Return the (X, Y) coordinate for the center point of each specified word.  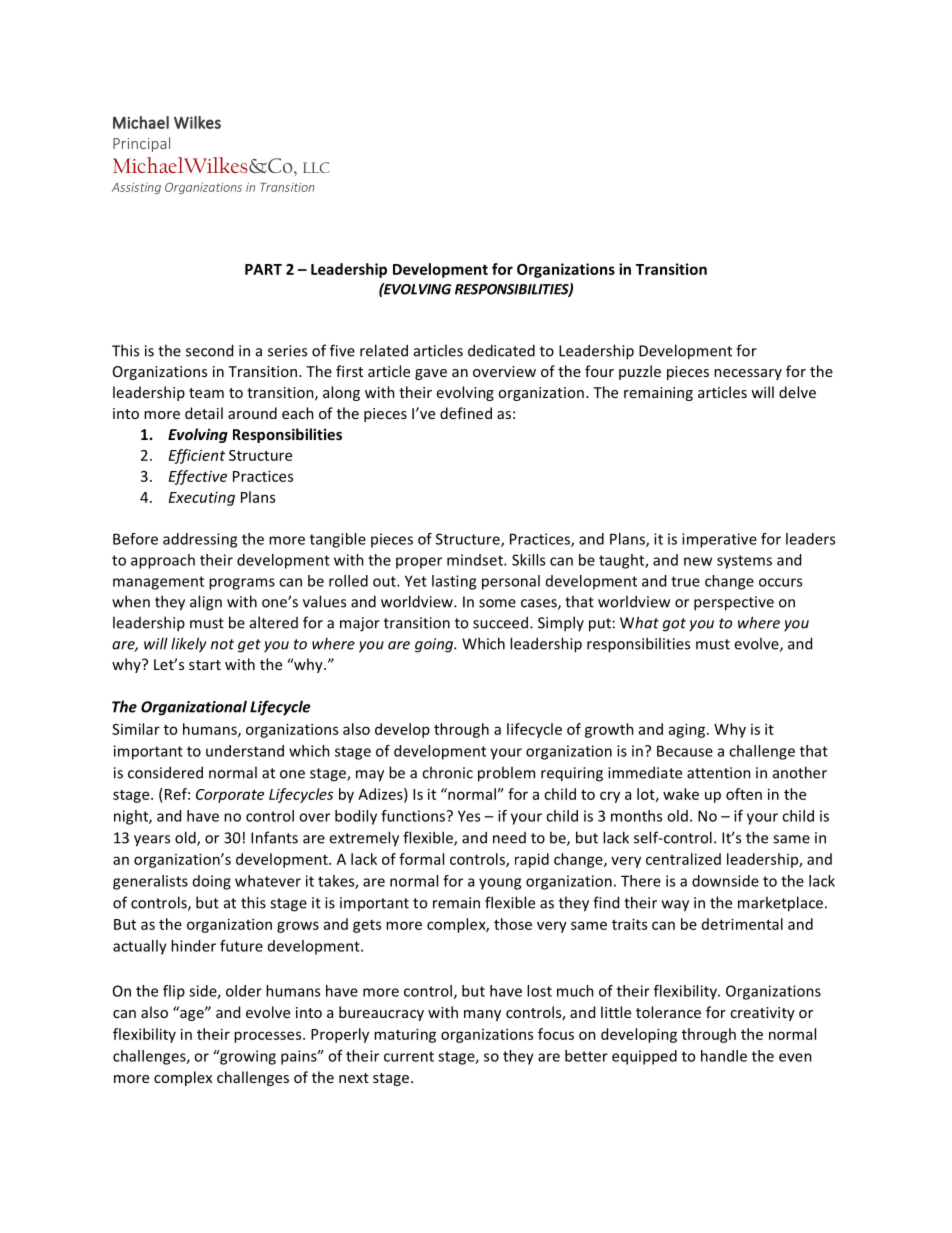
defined (466, 413)
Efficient (197, 456)
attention (719, 773)
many (482, 1015)
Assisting (136, 189)
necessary (748, 374)
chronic (447, 772)
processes (269, 1037)
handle (724, 1056)
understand (245, 751)
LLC (316, 167)
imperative (719, 540)
